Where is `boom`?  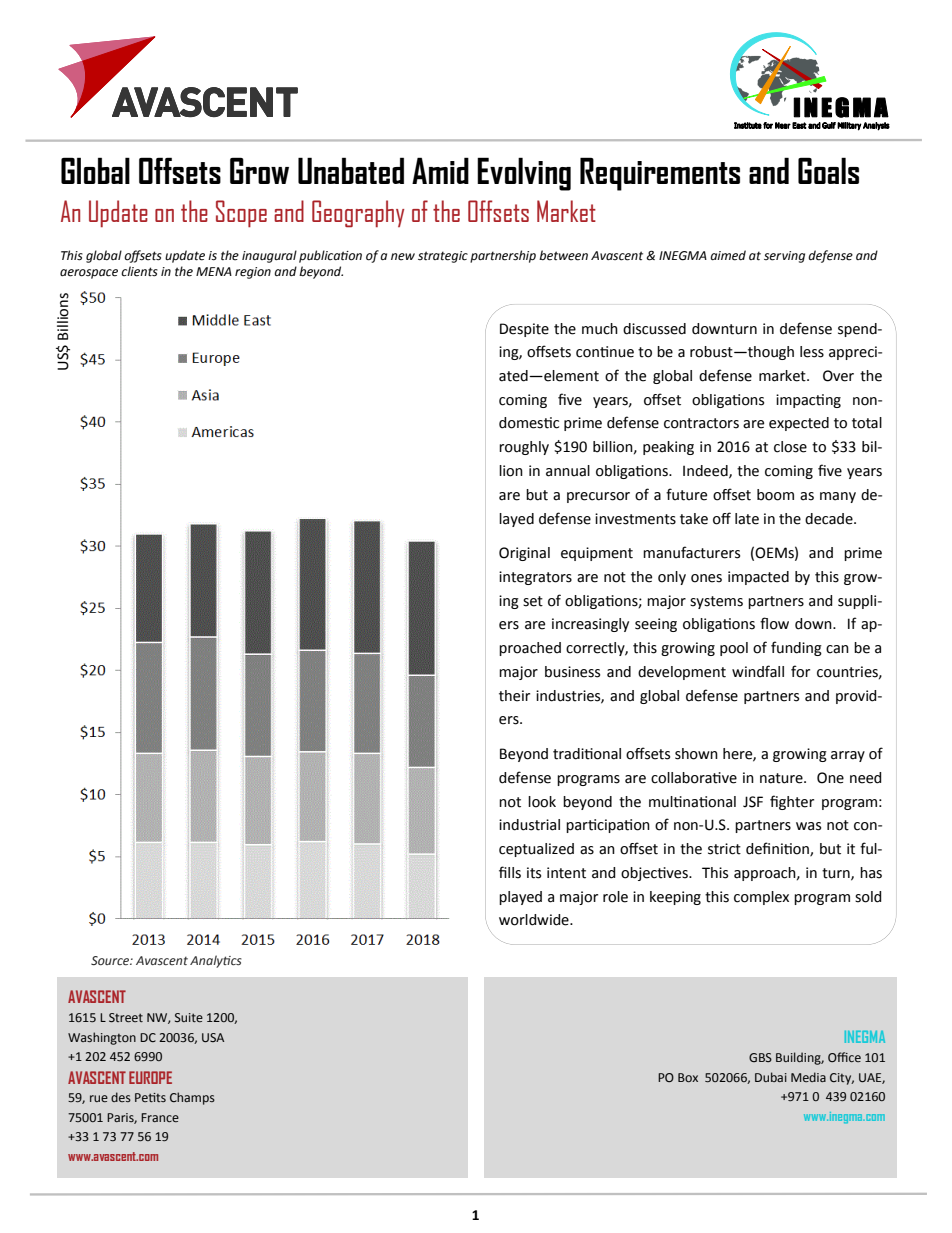
boom is located at coordinates (775, 495).
